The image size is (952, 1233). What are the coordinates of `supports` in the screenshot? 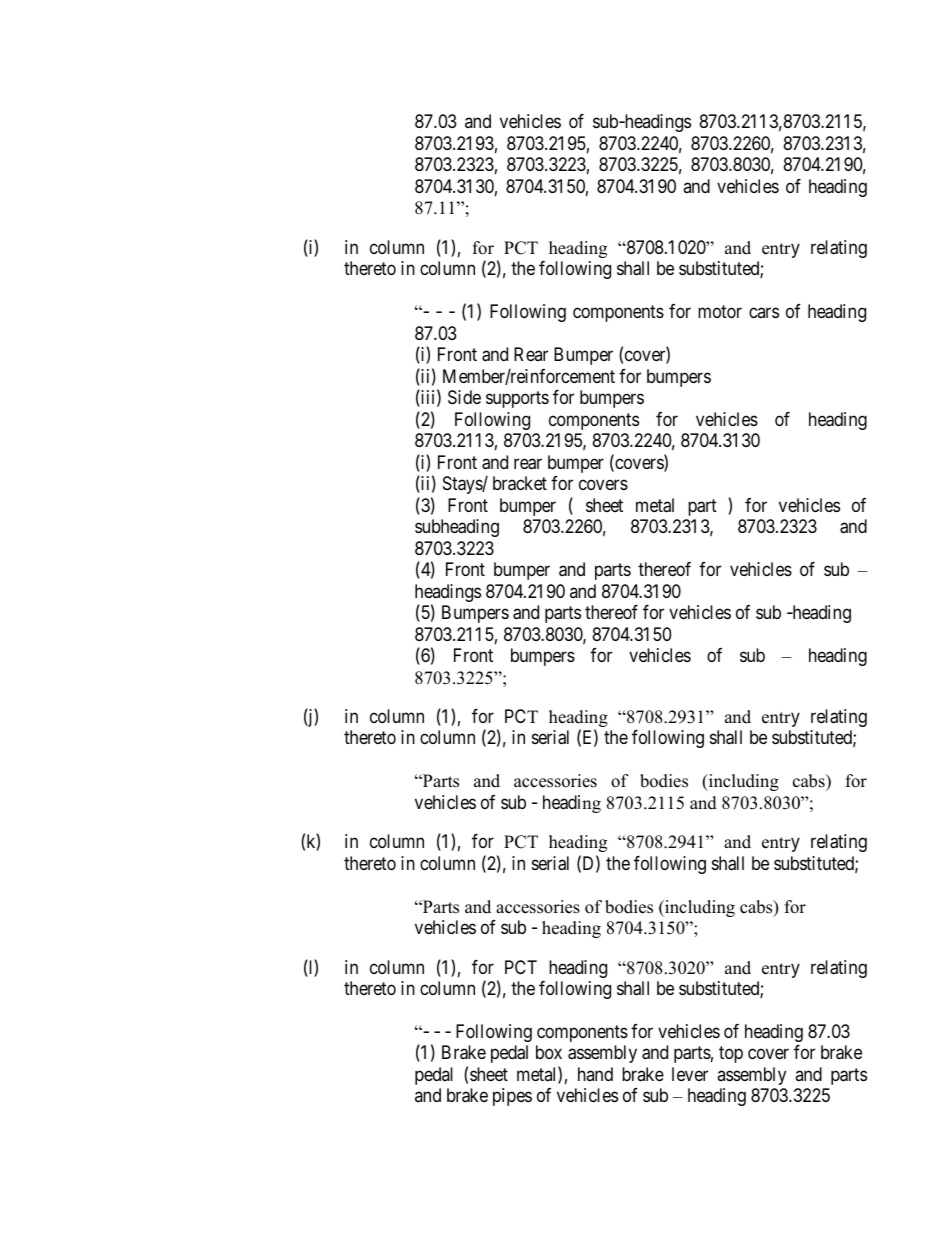 It's located at (517, 399).
